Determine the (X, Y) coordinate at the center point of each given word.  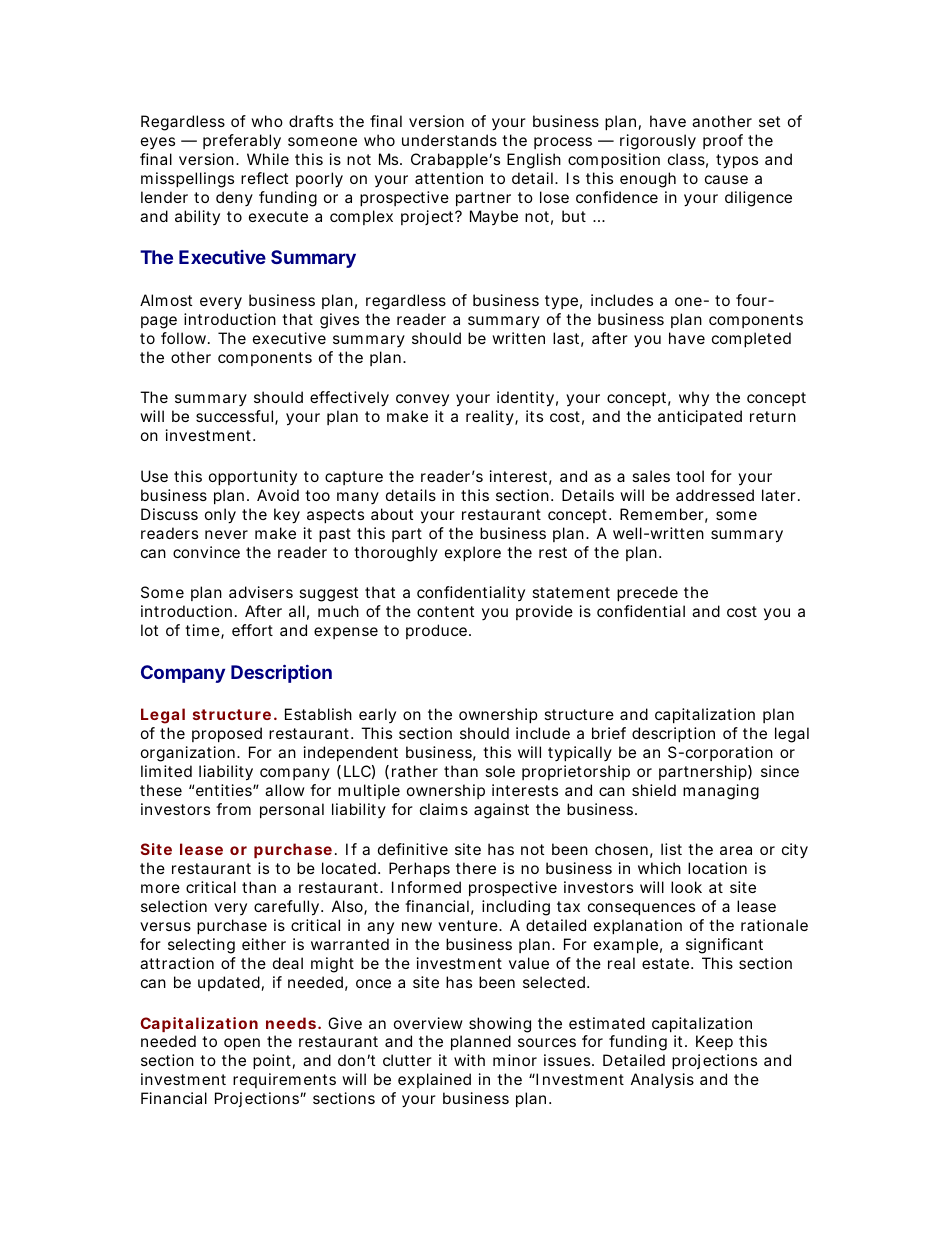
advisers (261, 592)
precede (647, 593)
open (242, 1044)
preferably (242, 142)
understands (449, 140)
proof (723, 141)
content (445, 611)
